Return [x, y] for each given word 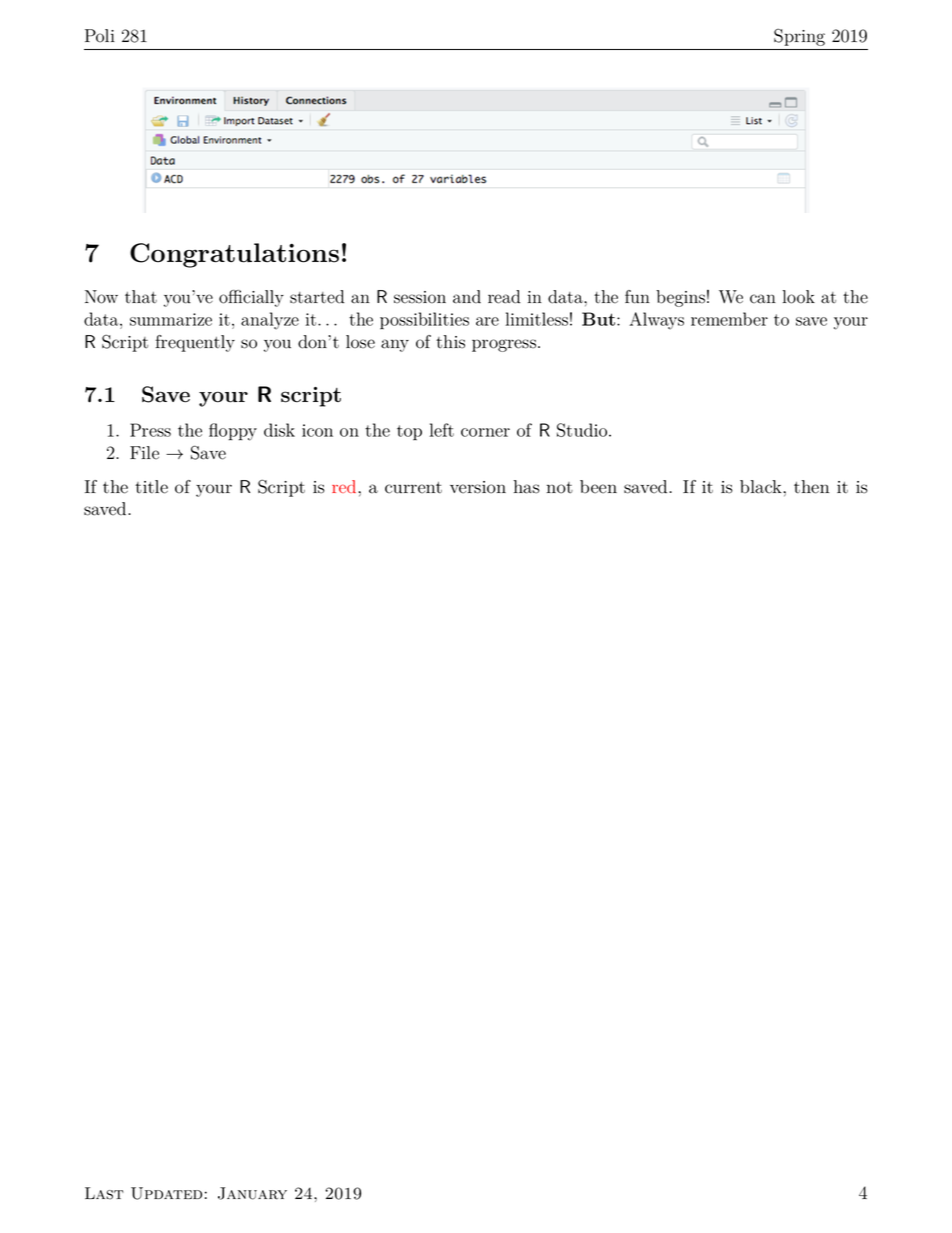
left [442, 430]
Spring [799, 37]
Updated [166, 1193]
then [811, 487]
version [478, 487]
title [151, 487]
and [467, 297]
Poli [100, 36]
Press [150, 430]
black [762, 487]
